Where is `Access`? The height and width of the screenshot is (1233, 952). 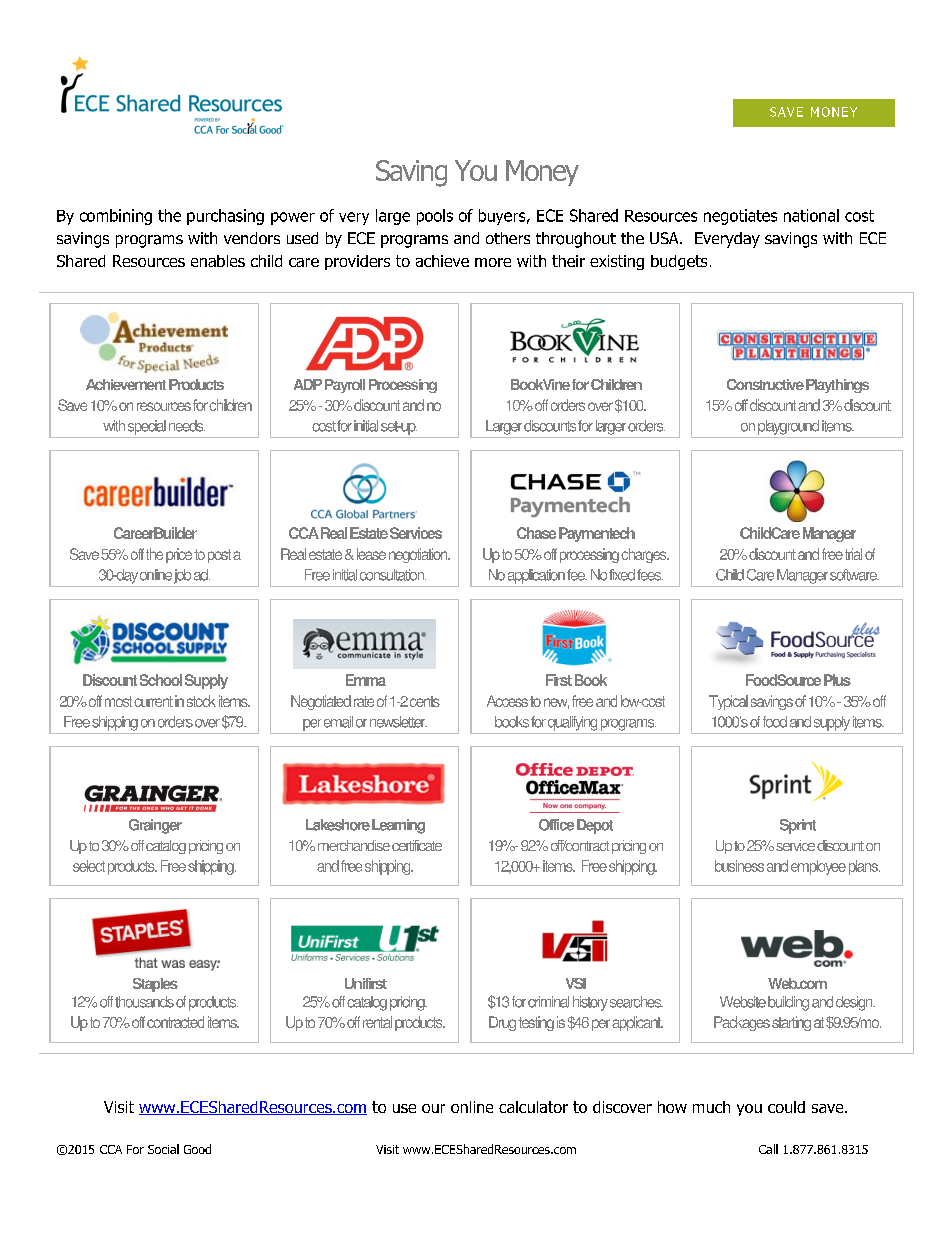
Access is located at coordinates (507, 701).
